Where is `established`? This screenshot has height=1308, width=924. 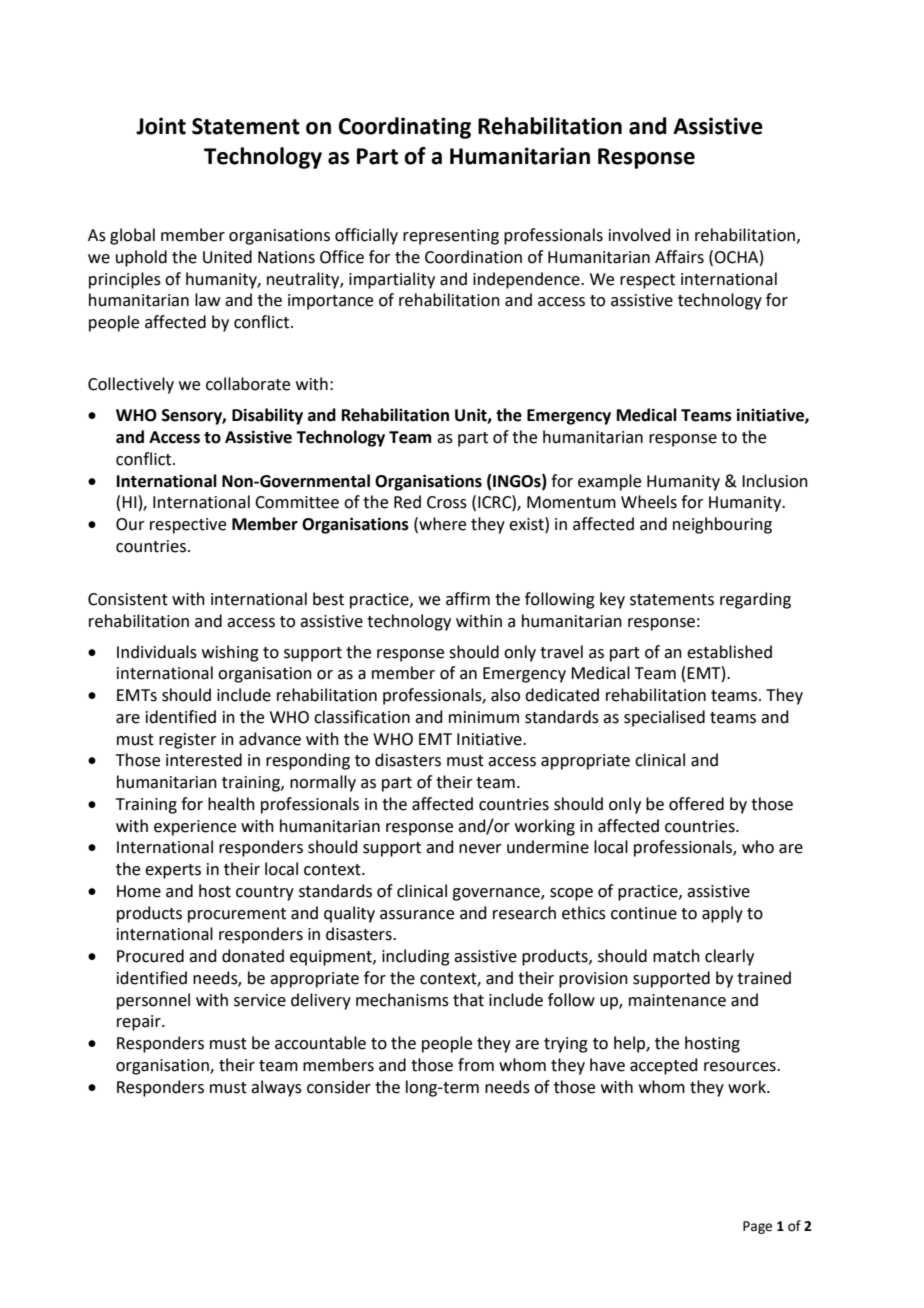
established is located at coordinates (729, 652).
